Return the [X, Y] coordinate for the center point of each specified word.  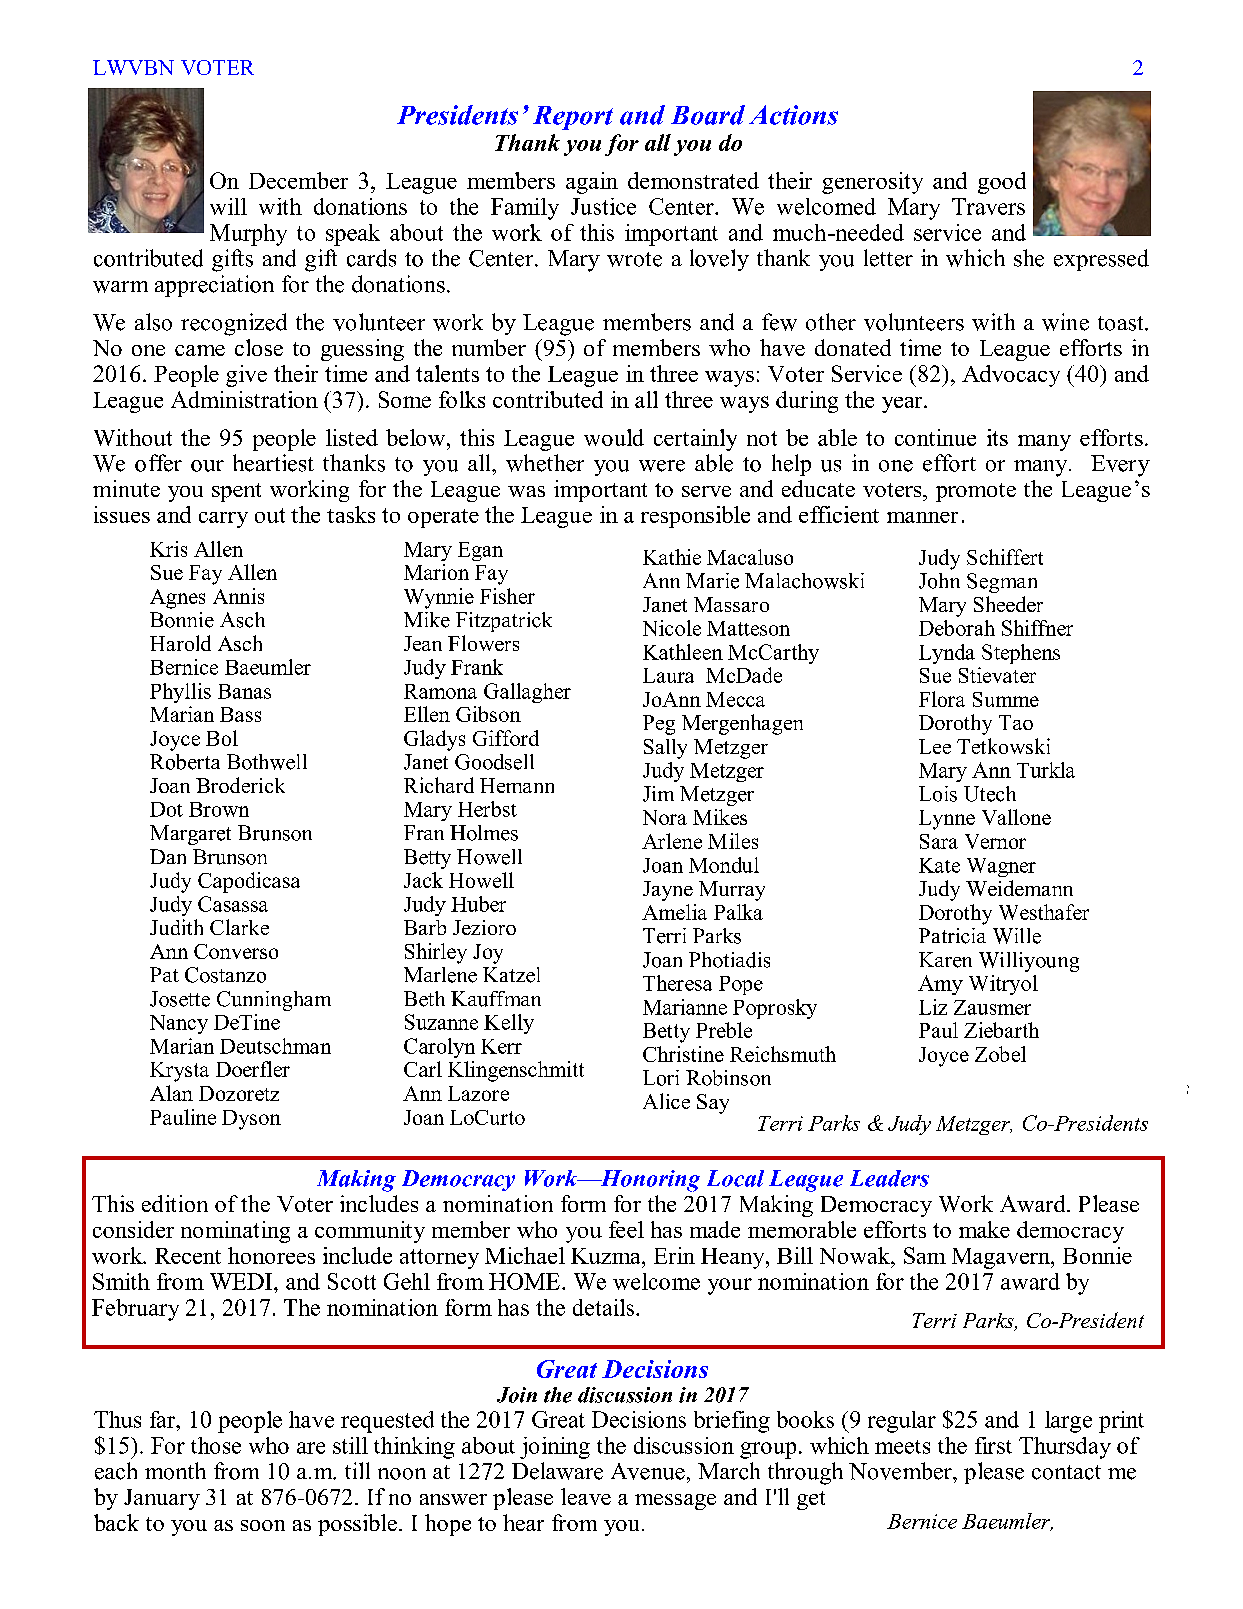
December [298, 180]
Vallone [1016, 817]
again [592, 183]
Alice [666, 1101]
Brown [219, 809]
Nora [665, 817]
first [993, 1445]
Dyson [251, 1120]
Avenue [648, 1471]
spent [236, 492]
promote [976, 492]
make [984, 1229]
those [216, 1445]
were [662, 466]
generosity [872, 183]
